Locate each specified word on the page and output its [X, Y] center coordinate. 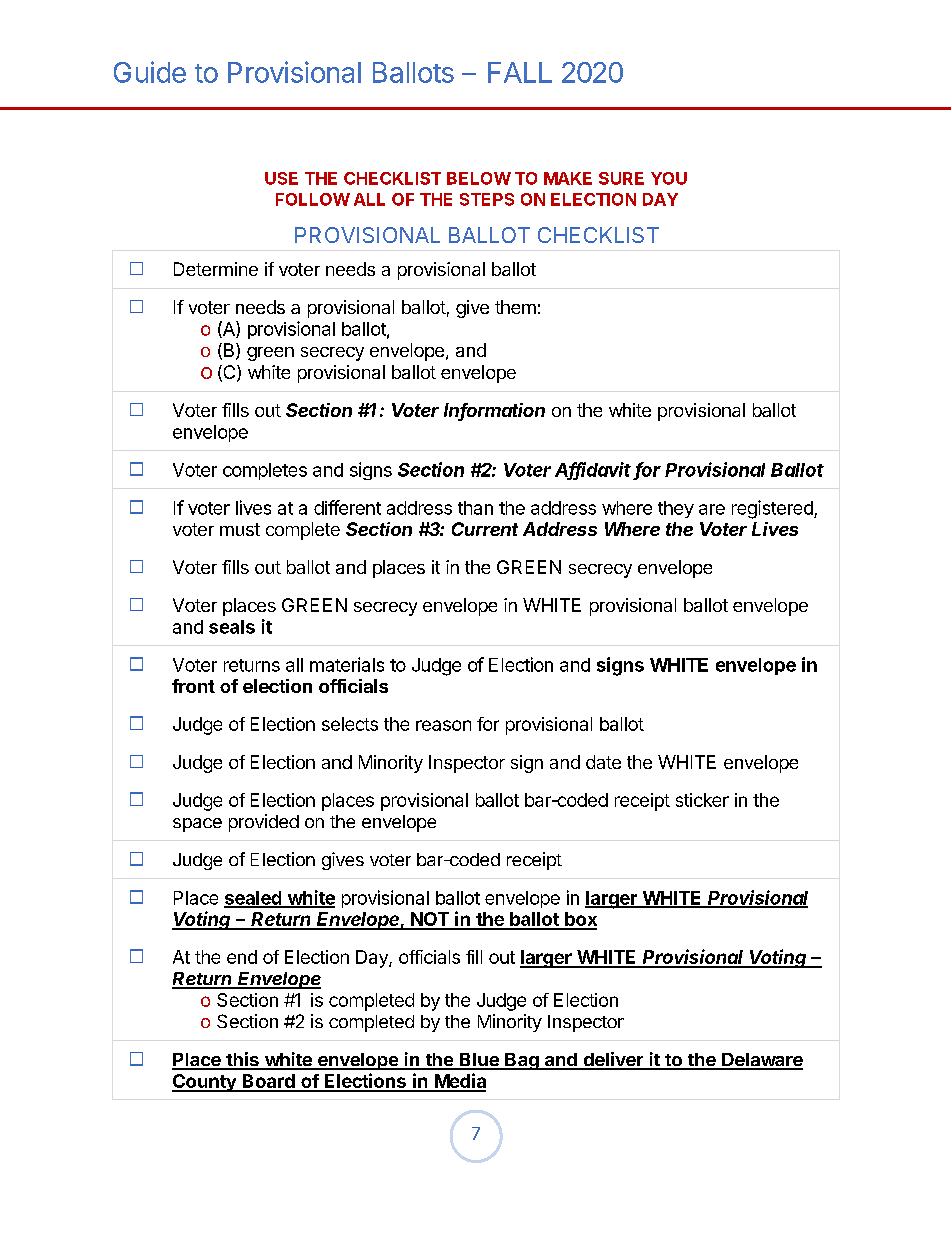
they [676, 509]
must [240, 529]
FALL [520, 72]
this [242, 1060]
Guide [150, 72]
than [475, 508]
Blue [479, 1061]
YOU [669, 178]
